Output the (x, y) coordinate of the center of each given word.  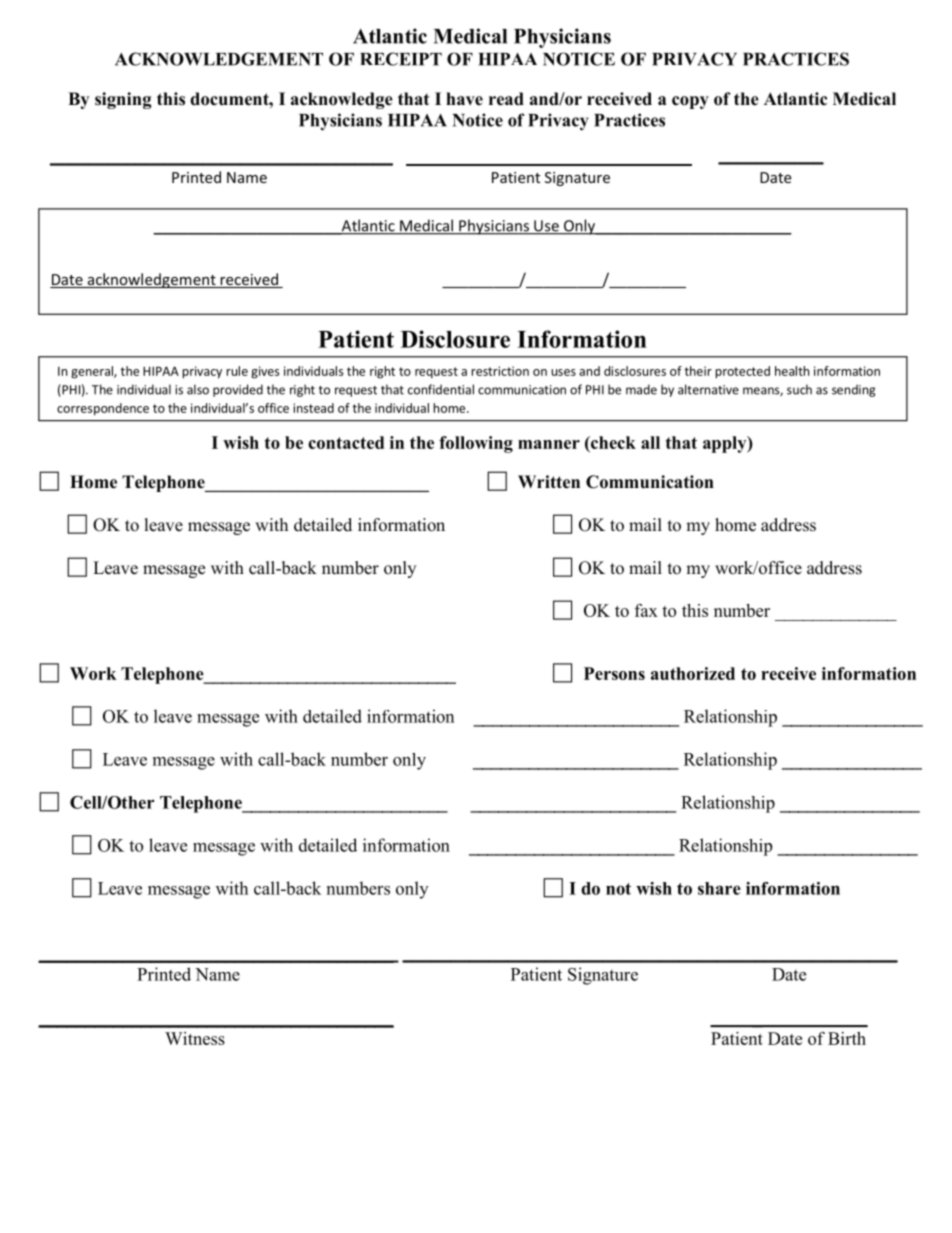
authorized (693, 673)
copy (690, 102)
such (799, 389)
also (198, 389)
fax (646, 610)
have (464, 99)
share (719, 888)
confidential (441, 389)
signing (123, 100)
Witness (195, 1038)
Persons (614, 673)
